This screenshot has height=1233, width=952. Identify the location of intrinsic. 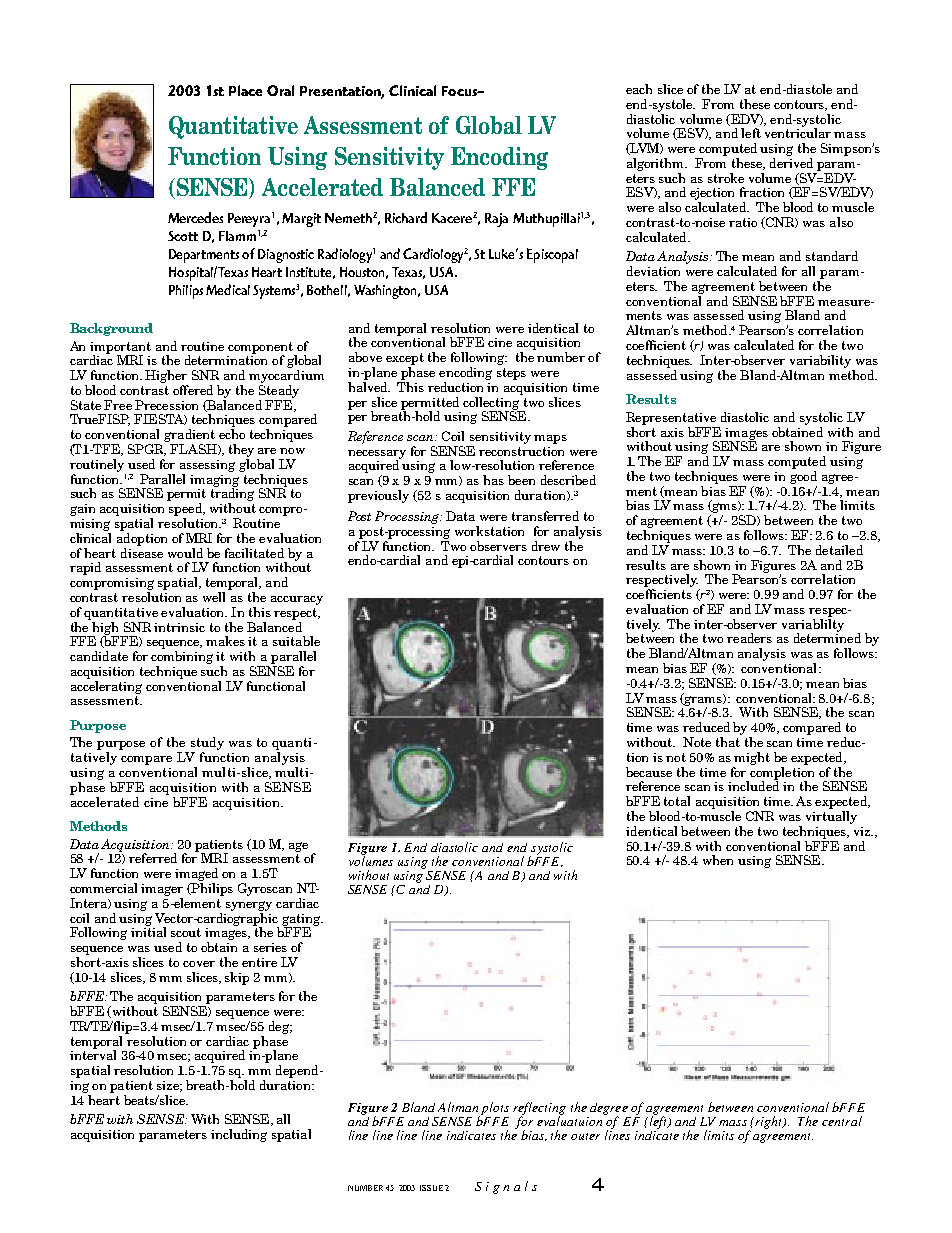
(179, 627).
